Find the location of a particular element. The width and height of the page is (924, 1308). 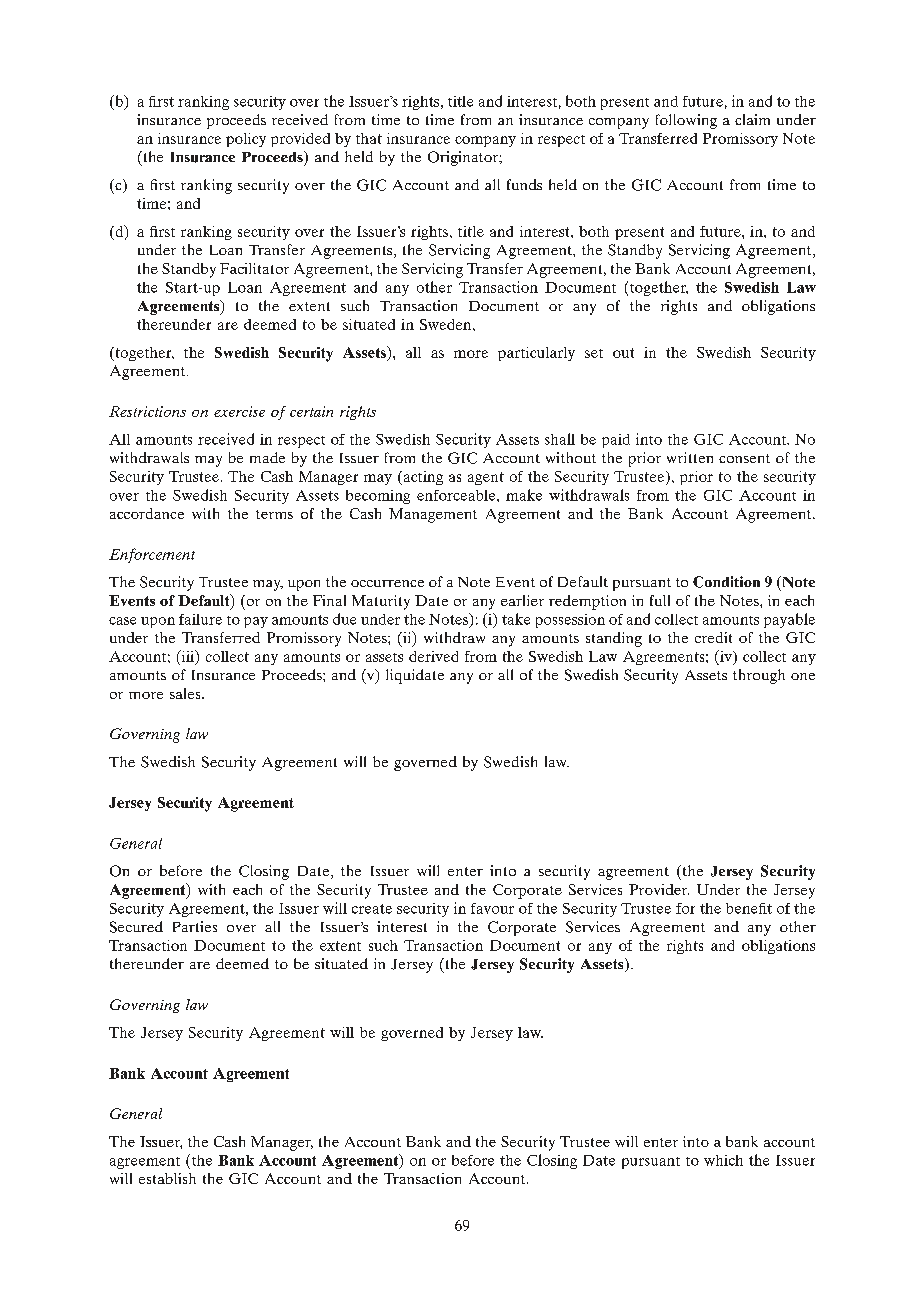

policy is located at coordinates (246, 140).
